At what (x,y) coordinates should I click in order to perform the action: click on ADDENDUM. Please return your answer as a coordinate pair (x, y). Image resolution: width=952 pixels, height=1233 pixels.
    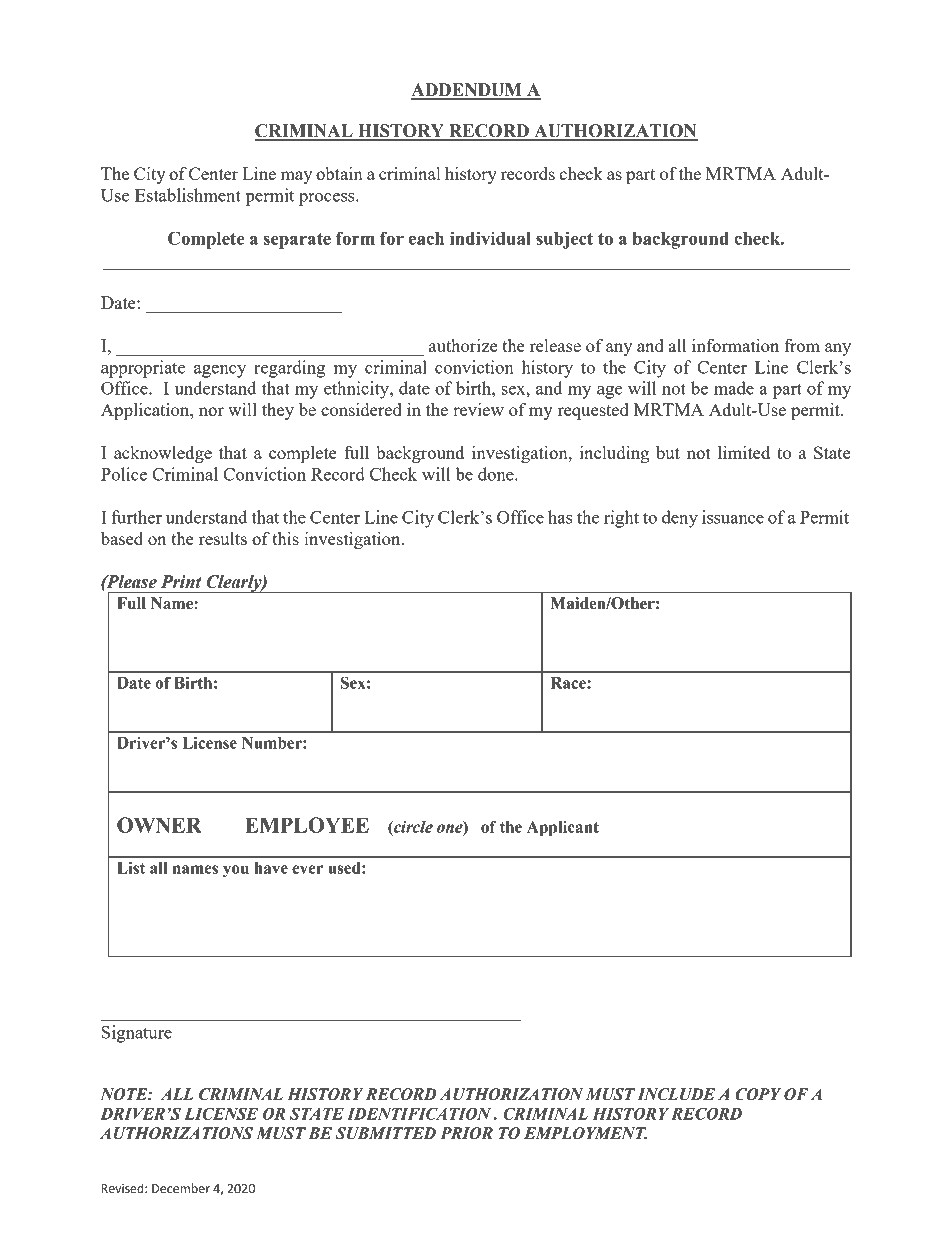
    Looking at the image, I should click on (467, 91).
